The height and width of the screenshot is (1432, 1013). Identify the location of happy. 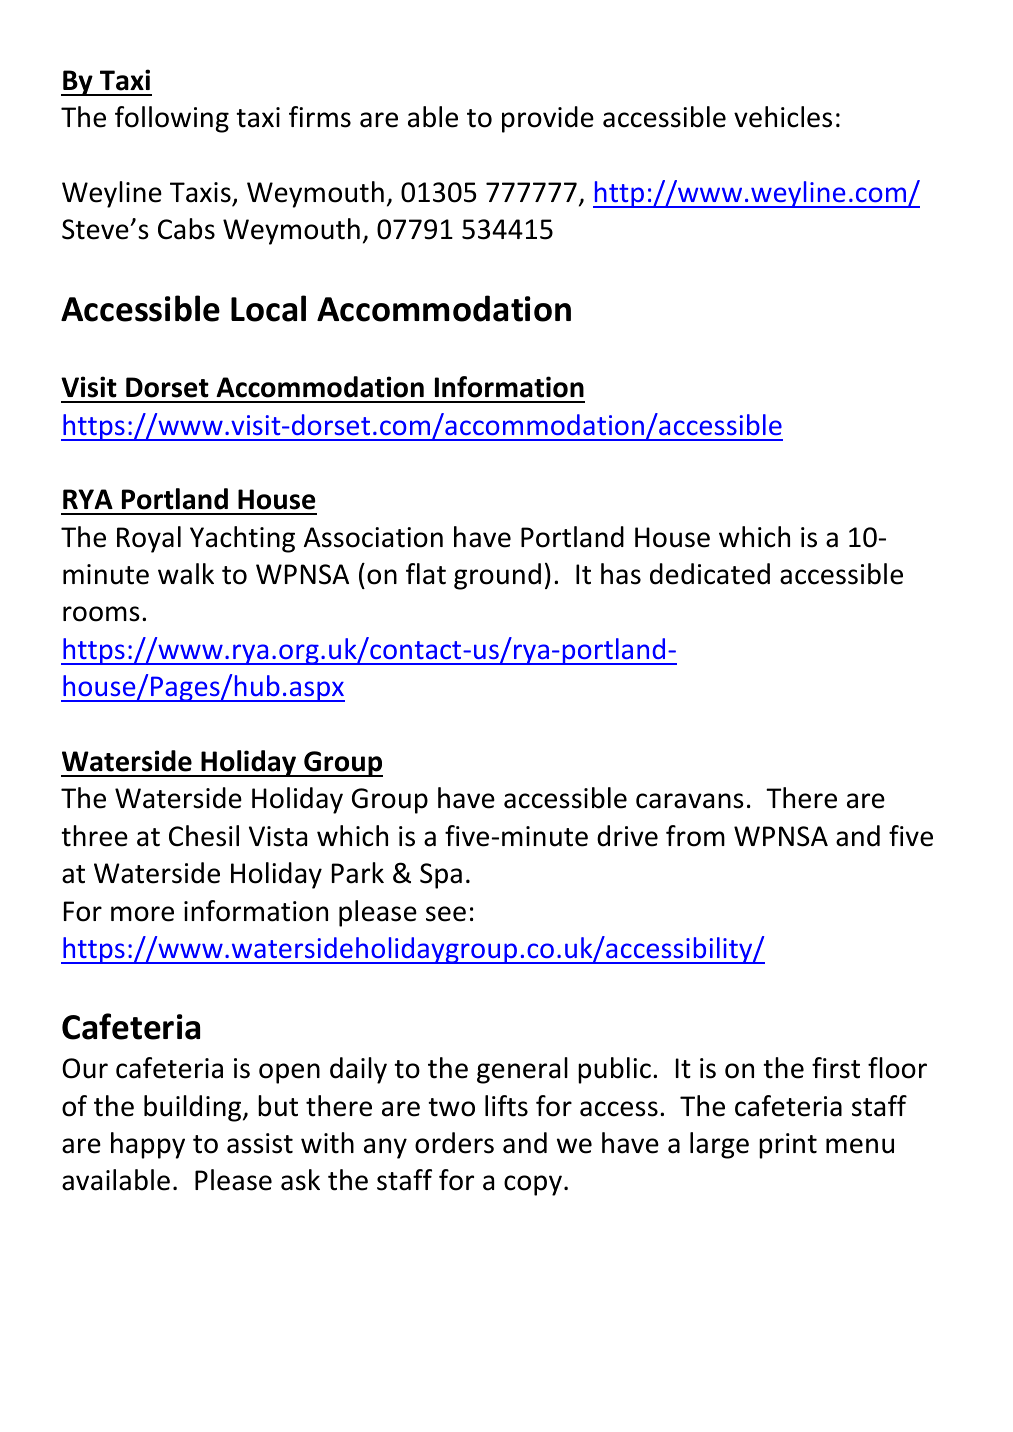
(148, 1145).
